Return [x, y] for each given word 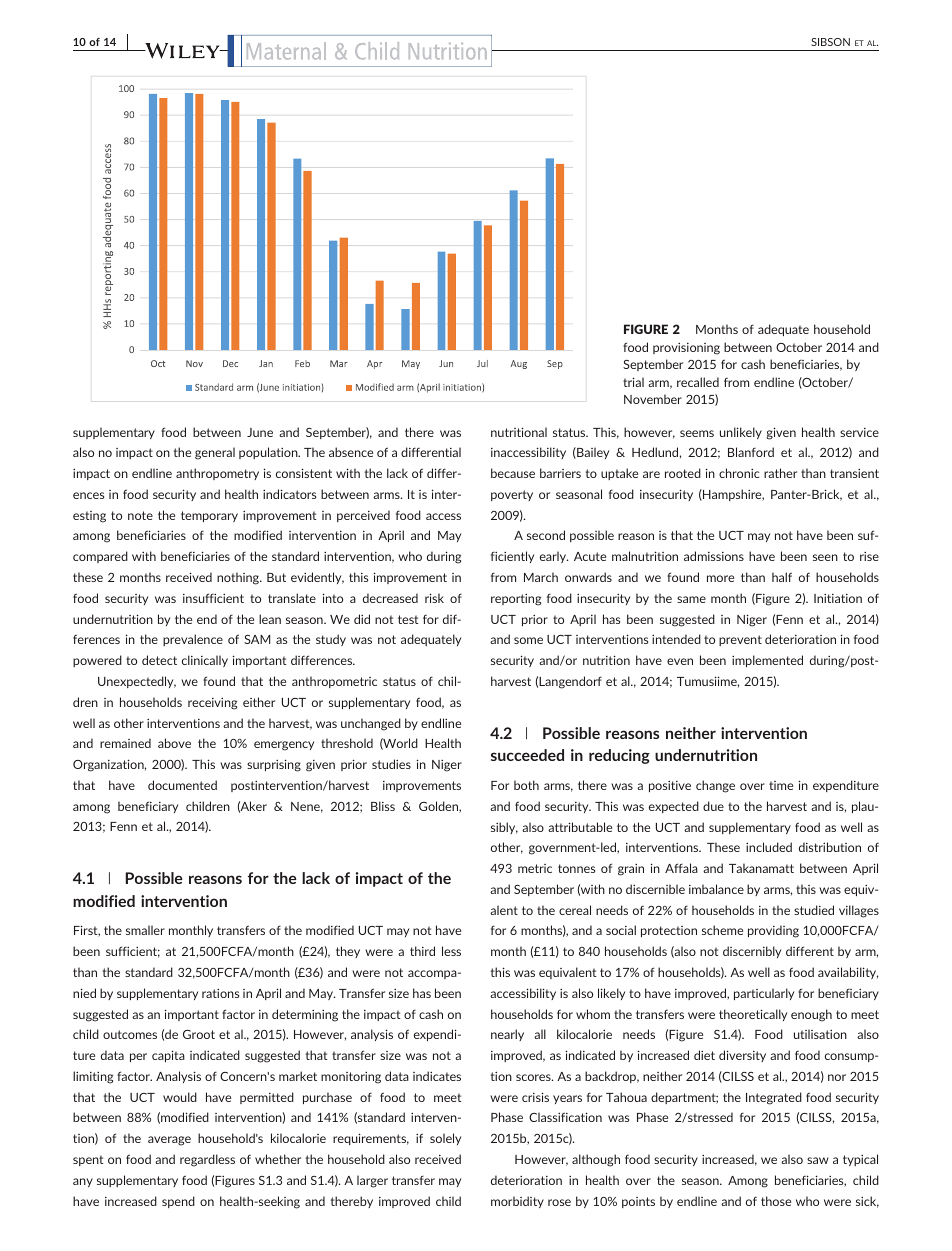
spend [178, 1202]
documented [182, 785]
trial [633, 382]
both [526, 785]
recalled [698, 382]
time [781, 785]
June [260, 432]
